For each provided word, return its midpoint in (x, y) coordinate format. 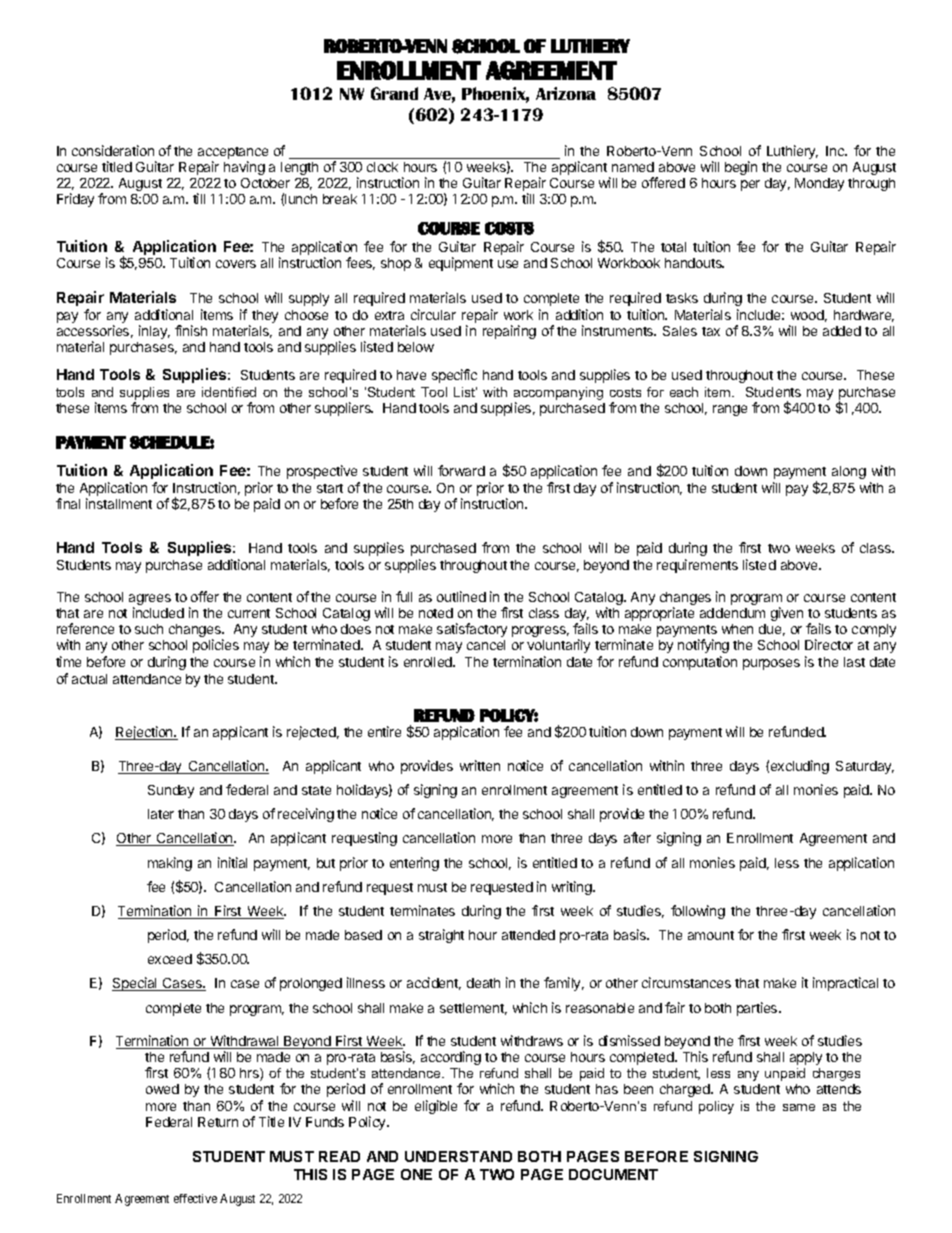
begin (741, 168)
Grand (394, 93)
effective (195, 1198)
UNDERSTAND (458, 1156)
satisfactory (472, 630)
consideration (113, 150)
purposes (771, 664)
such (149, 629)
